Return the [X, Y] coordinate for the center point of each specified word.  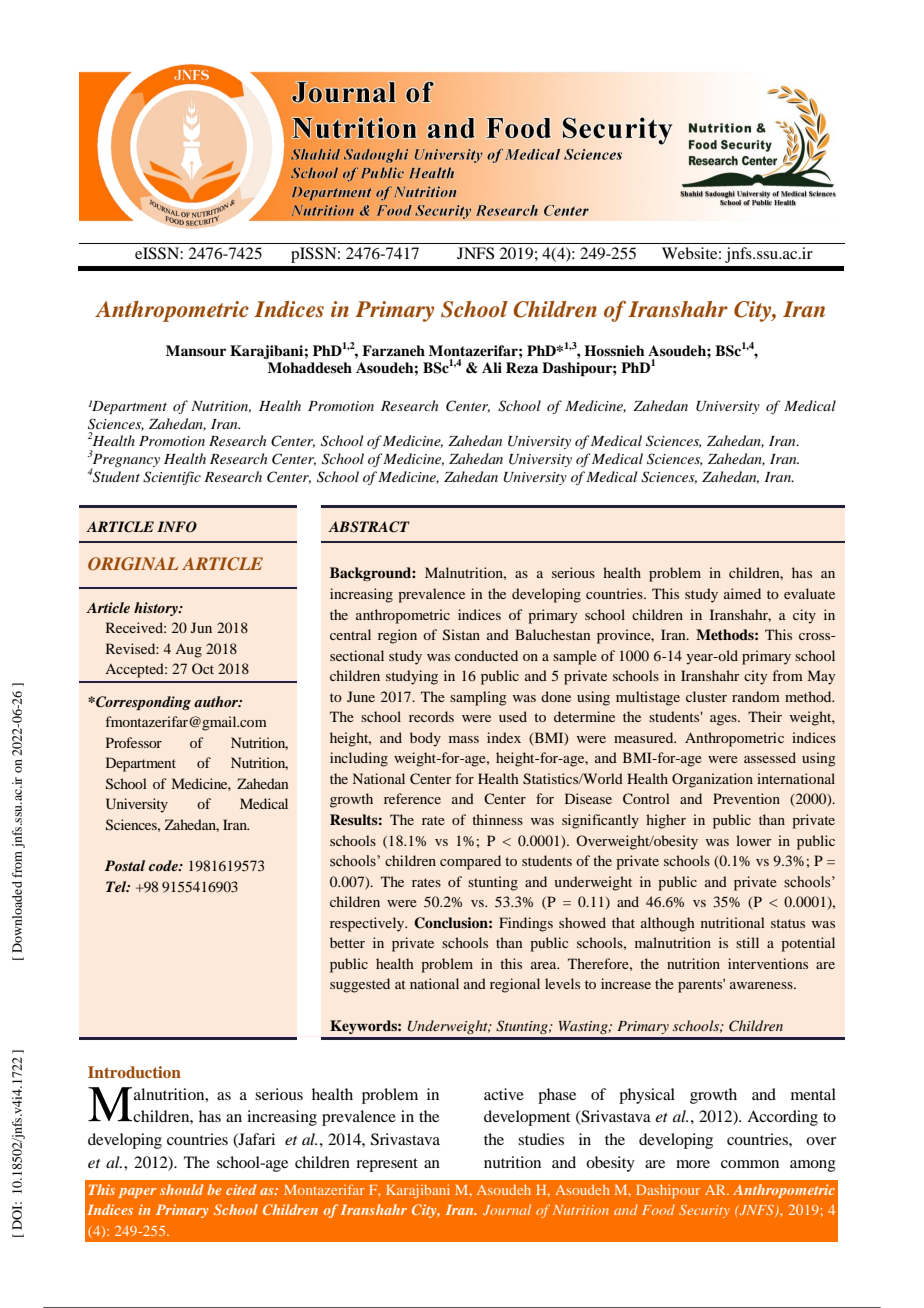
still [747, 942]
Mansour [196, 350]
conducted [486, 655]
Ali [492, 367]
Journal [507, 1209]
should [182, 1189]
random [756, 696]
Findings [526, 924]
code [164, 865]
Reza [522, 367]
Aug [188, 651]
